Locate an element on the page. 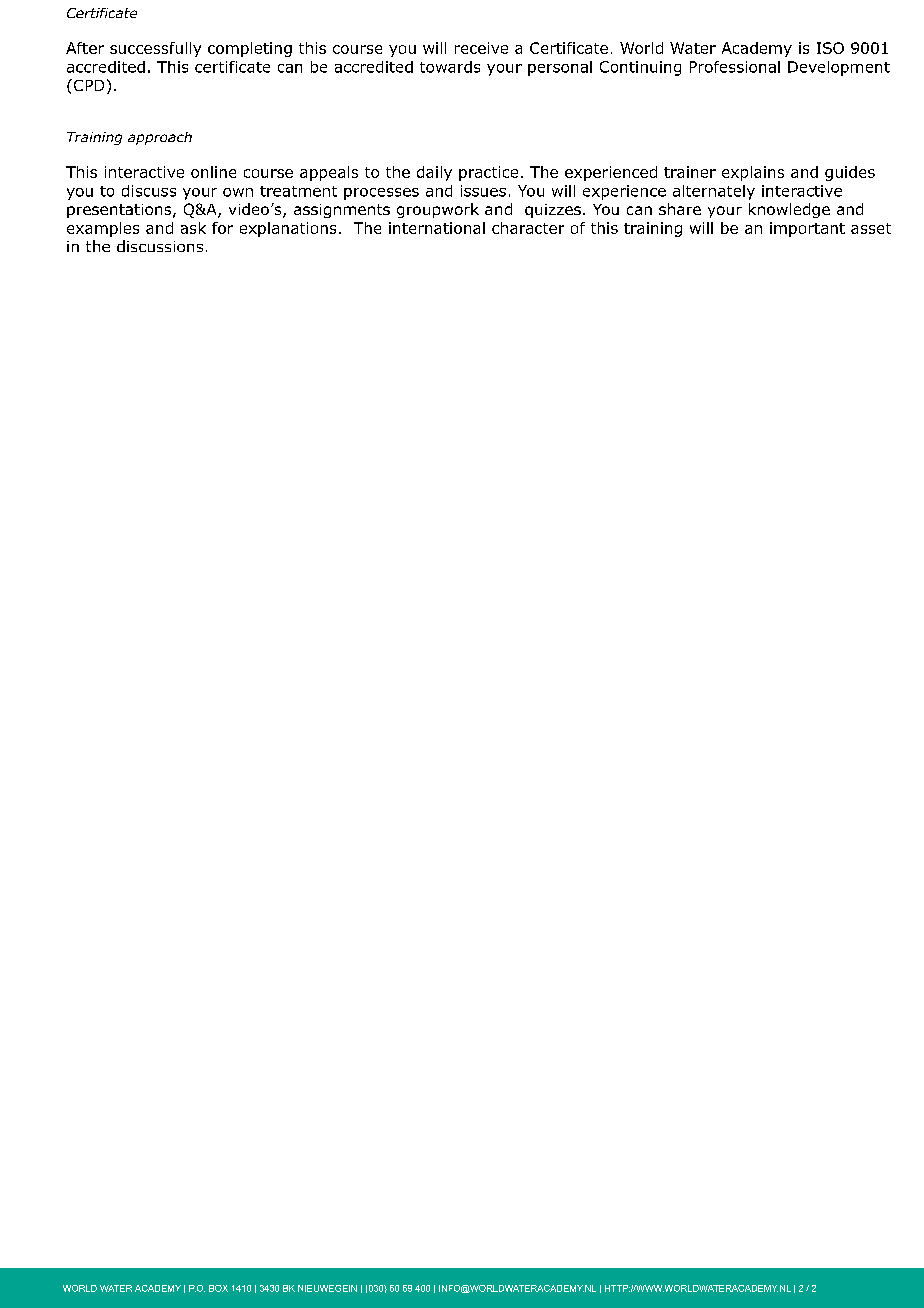 Image resolution: width=924 pixels, height=1308 pixels. international is located at coordinates (437, 228).
